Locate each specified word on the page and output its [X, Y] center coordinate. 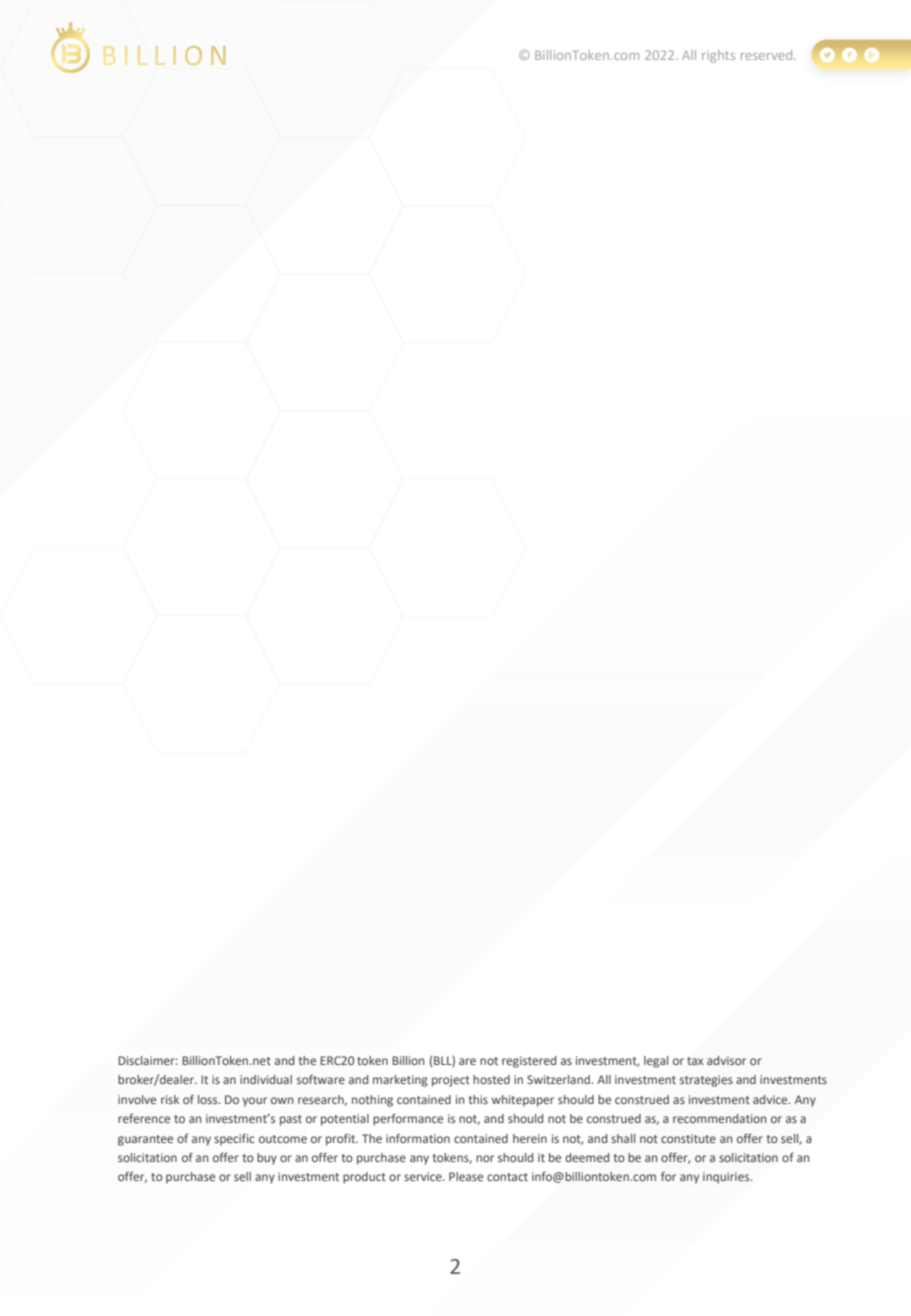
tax [695, 1061]
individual [266, 1079]
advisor [726, 1060]
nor [485, 1158]
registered [529, 1062]
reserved [768, 55]
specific [234, 1139]
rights [718, 56]
